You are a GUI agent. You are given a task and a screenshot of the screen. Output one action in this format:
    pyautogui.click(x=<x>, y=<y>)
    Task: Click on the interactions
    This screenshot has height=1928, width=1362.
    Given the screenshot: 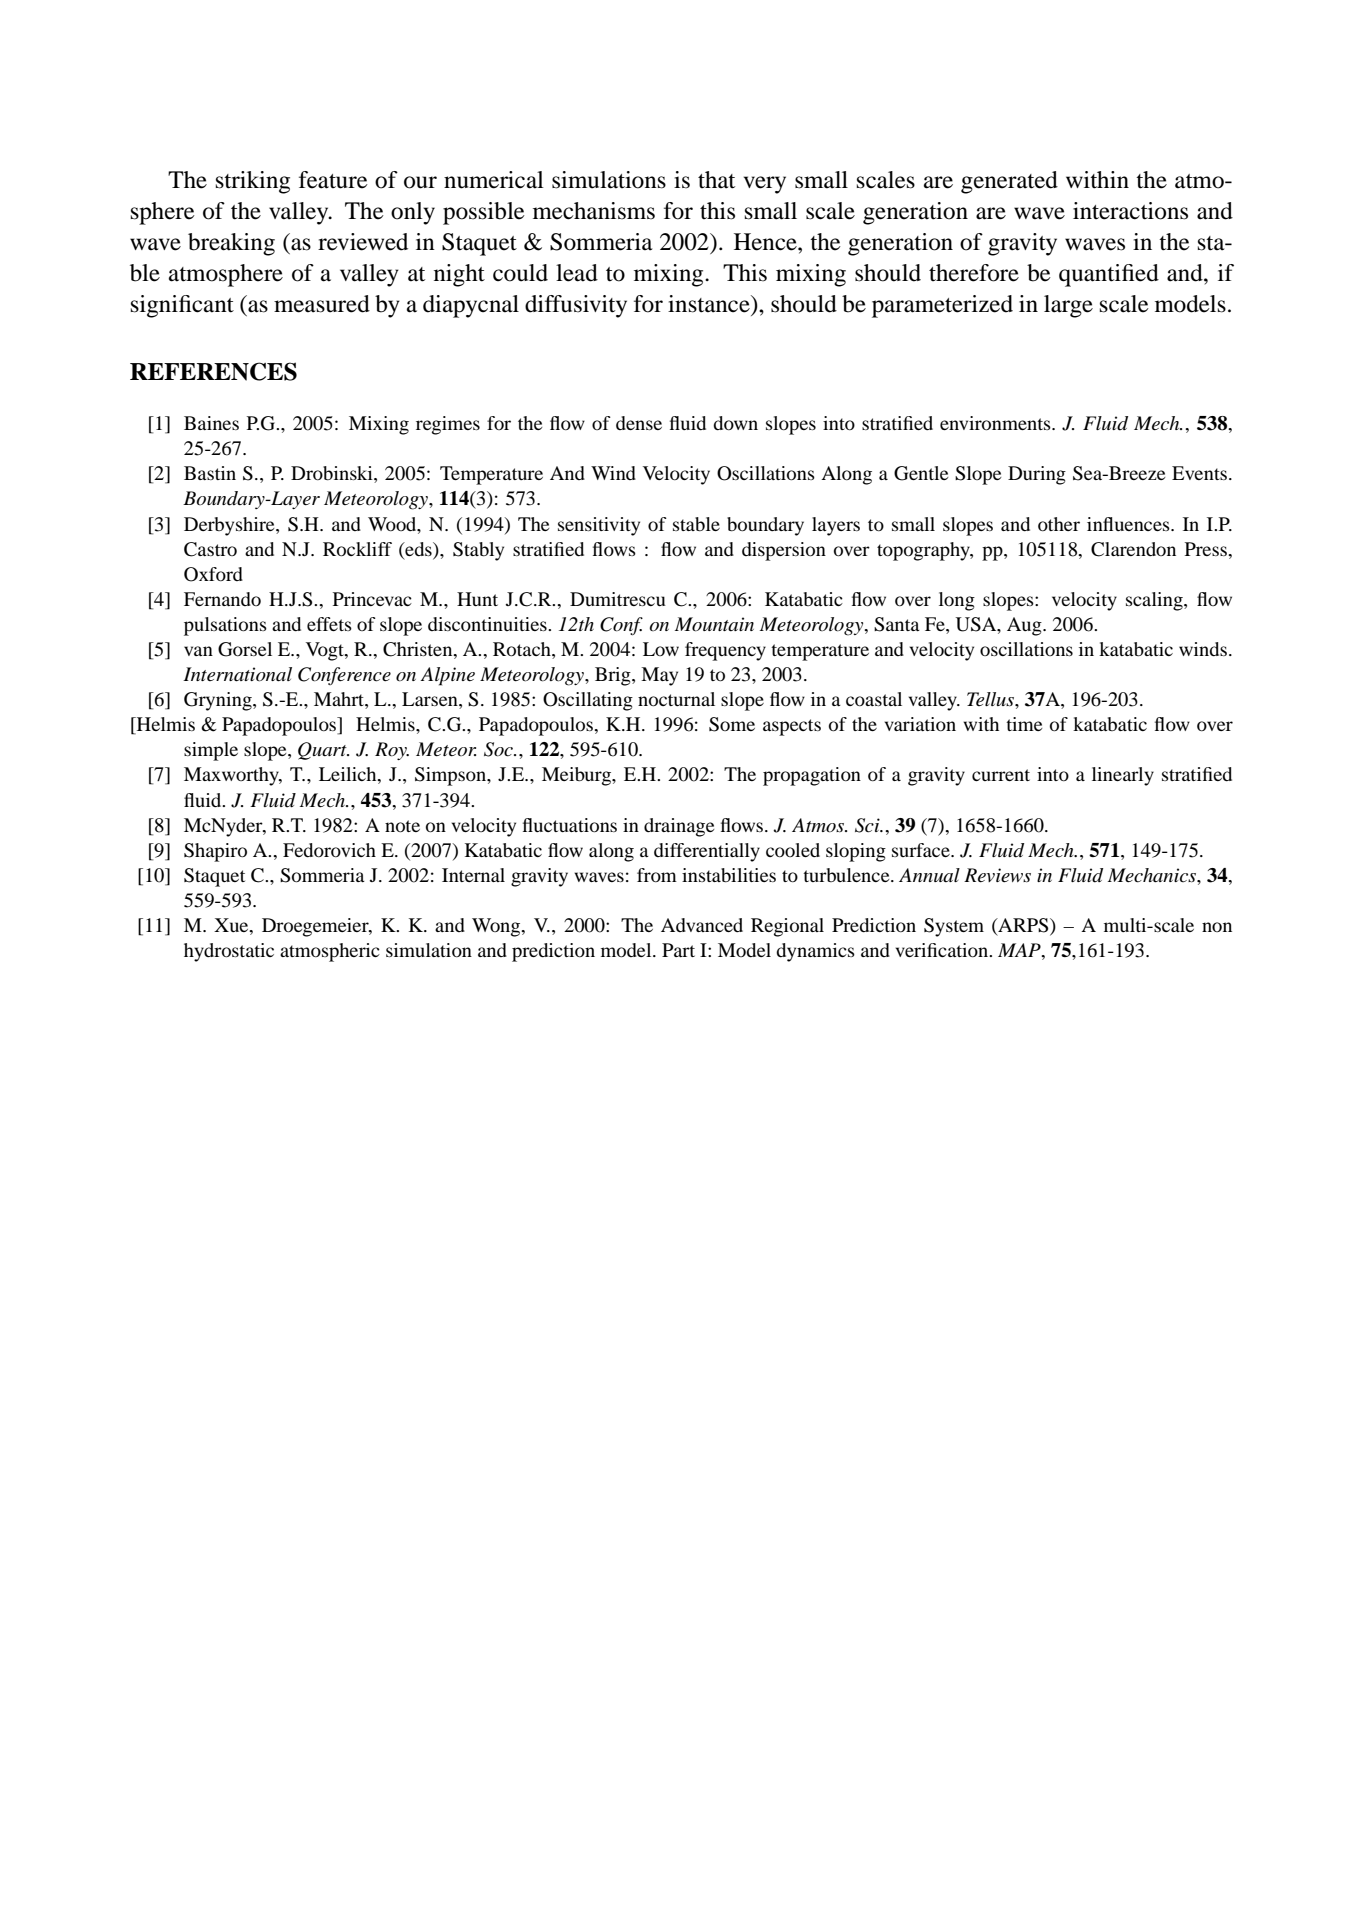 What is the action you would take?
    pyautogui.click(x=1130, y=211)
